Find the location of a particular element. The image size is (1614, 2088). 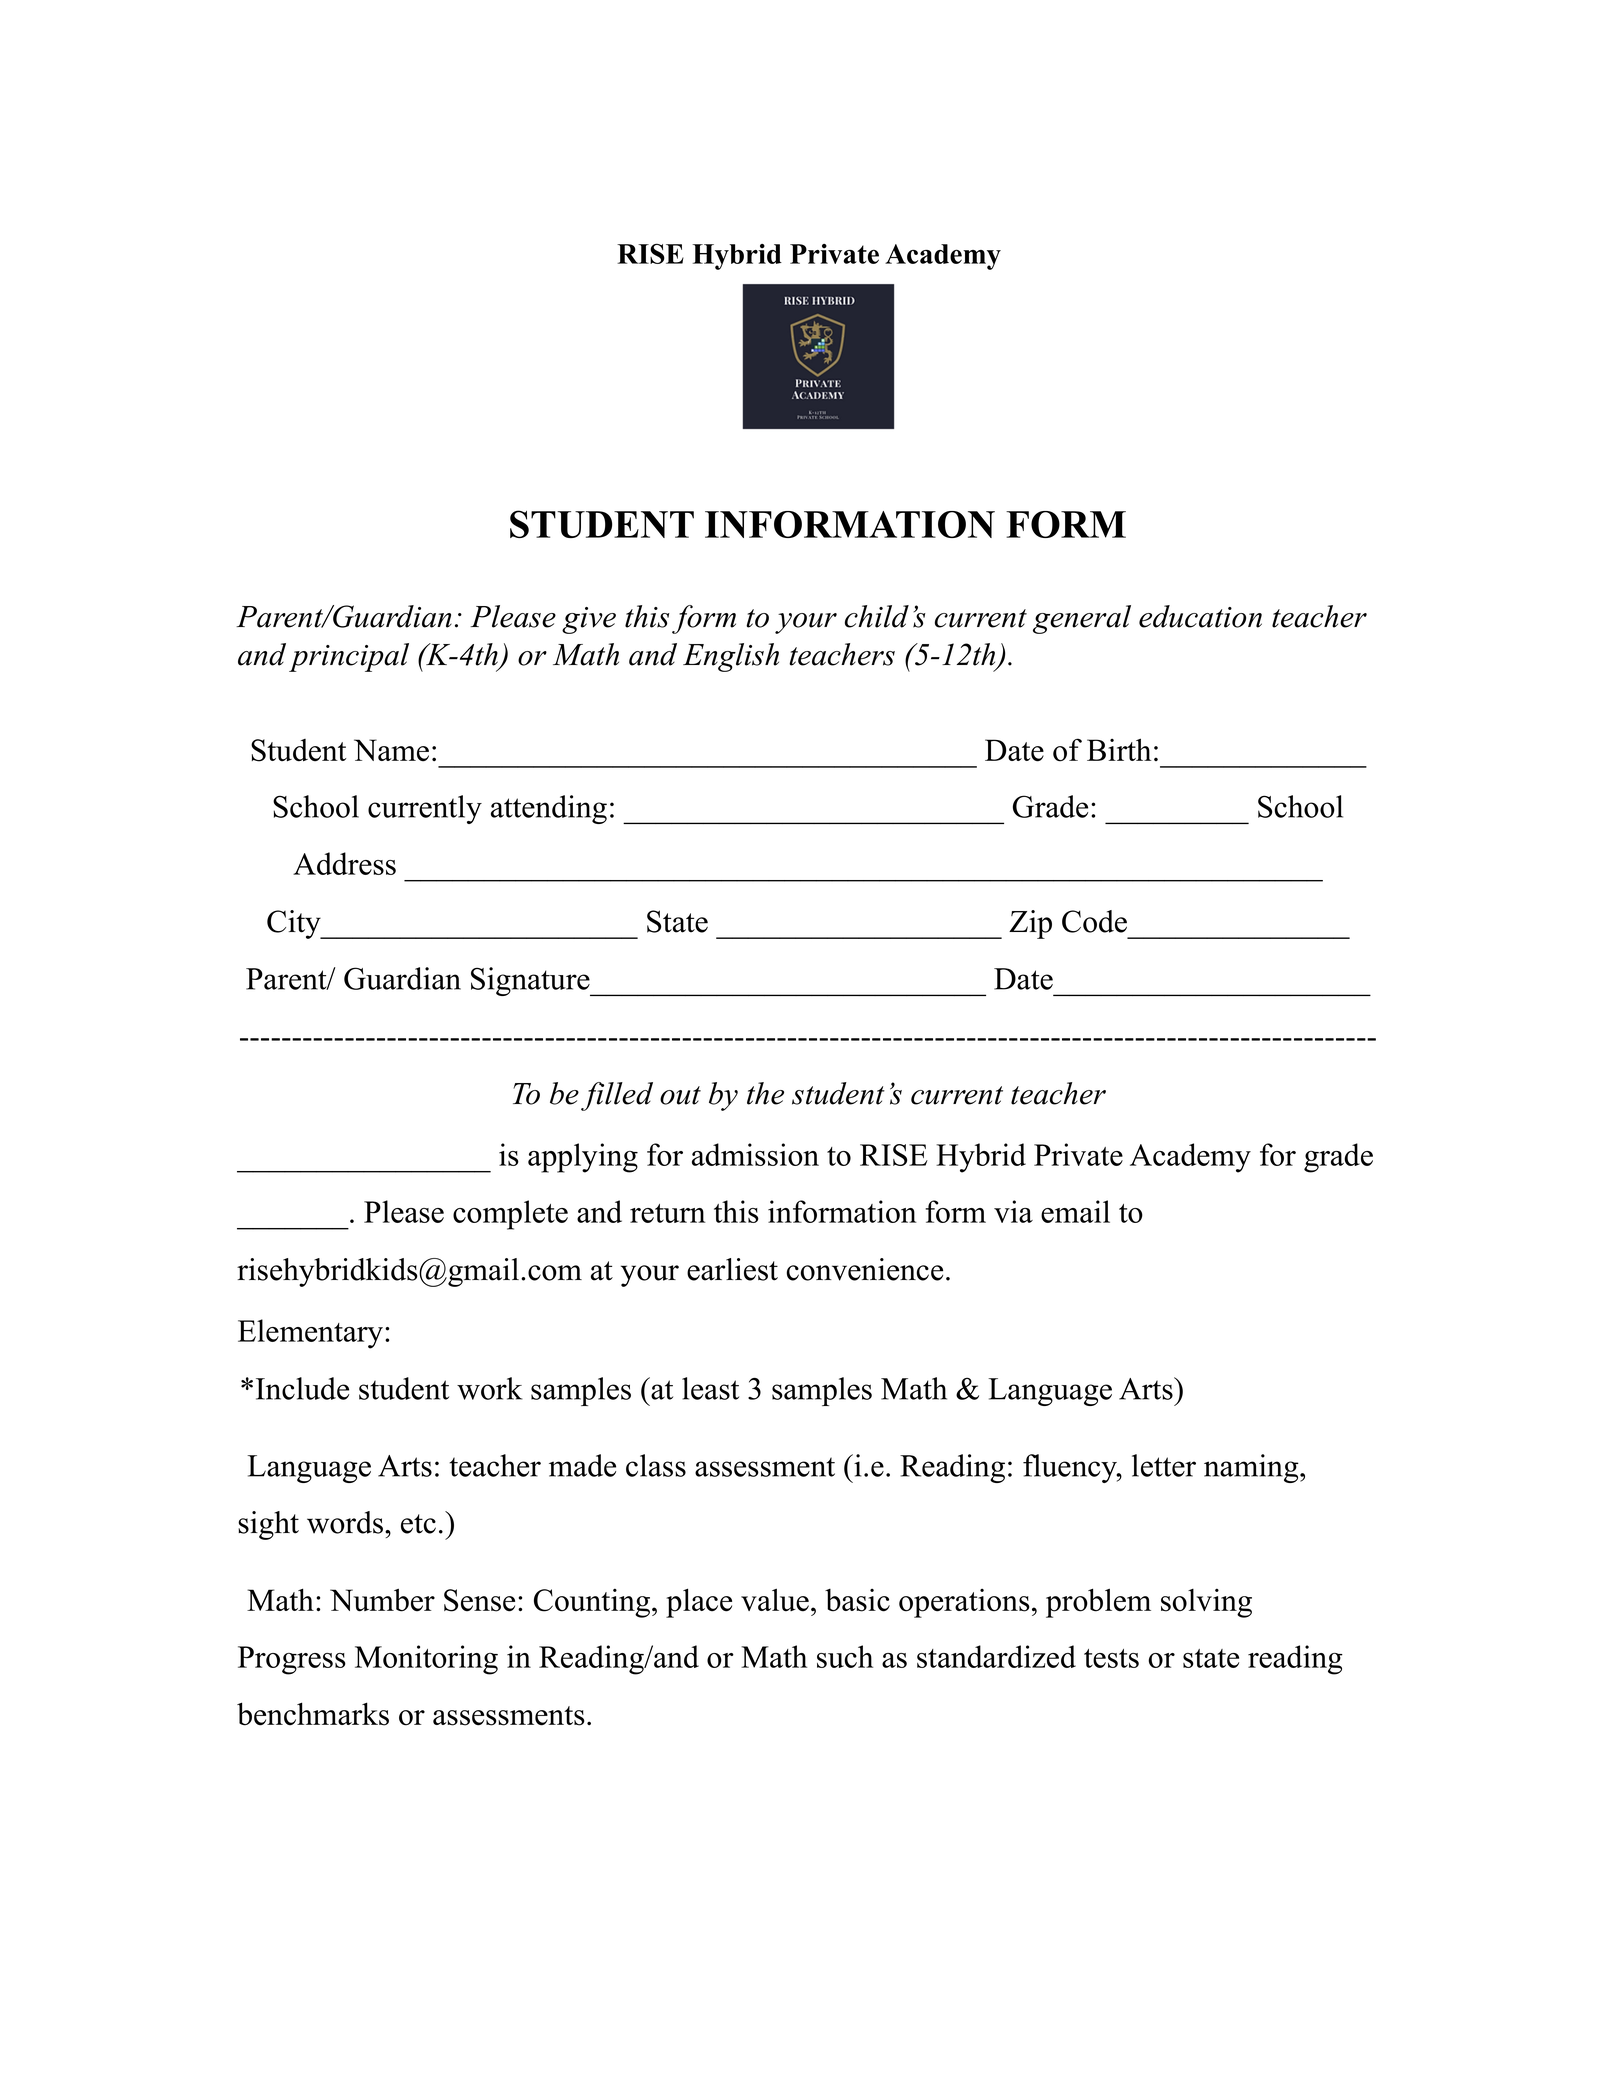

principal is located at coordinates (349, 657).
